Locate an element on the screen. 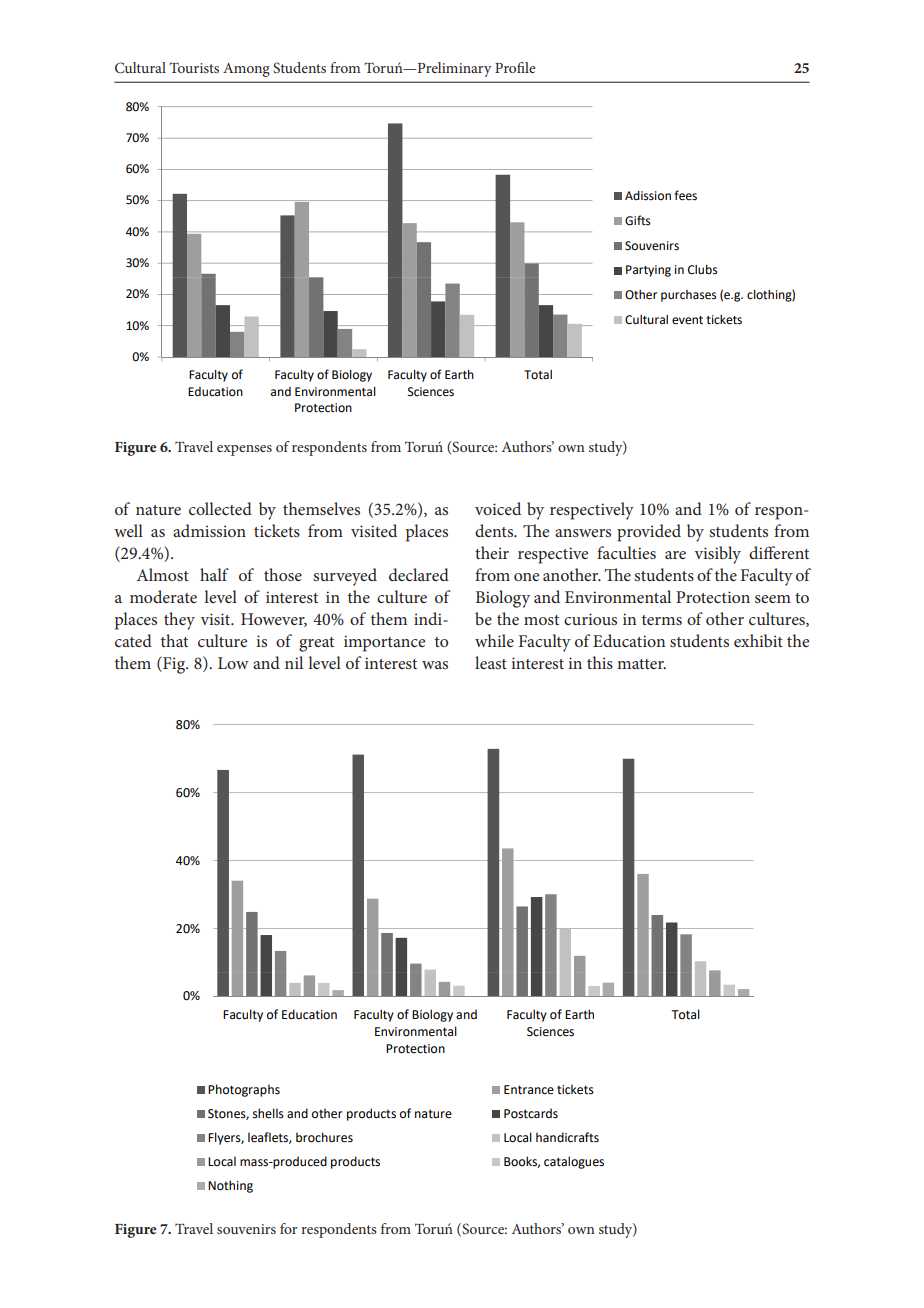 The height and width of the screenshot is (1308, 924). event is located at coordinates (687, 320).
